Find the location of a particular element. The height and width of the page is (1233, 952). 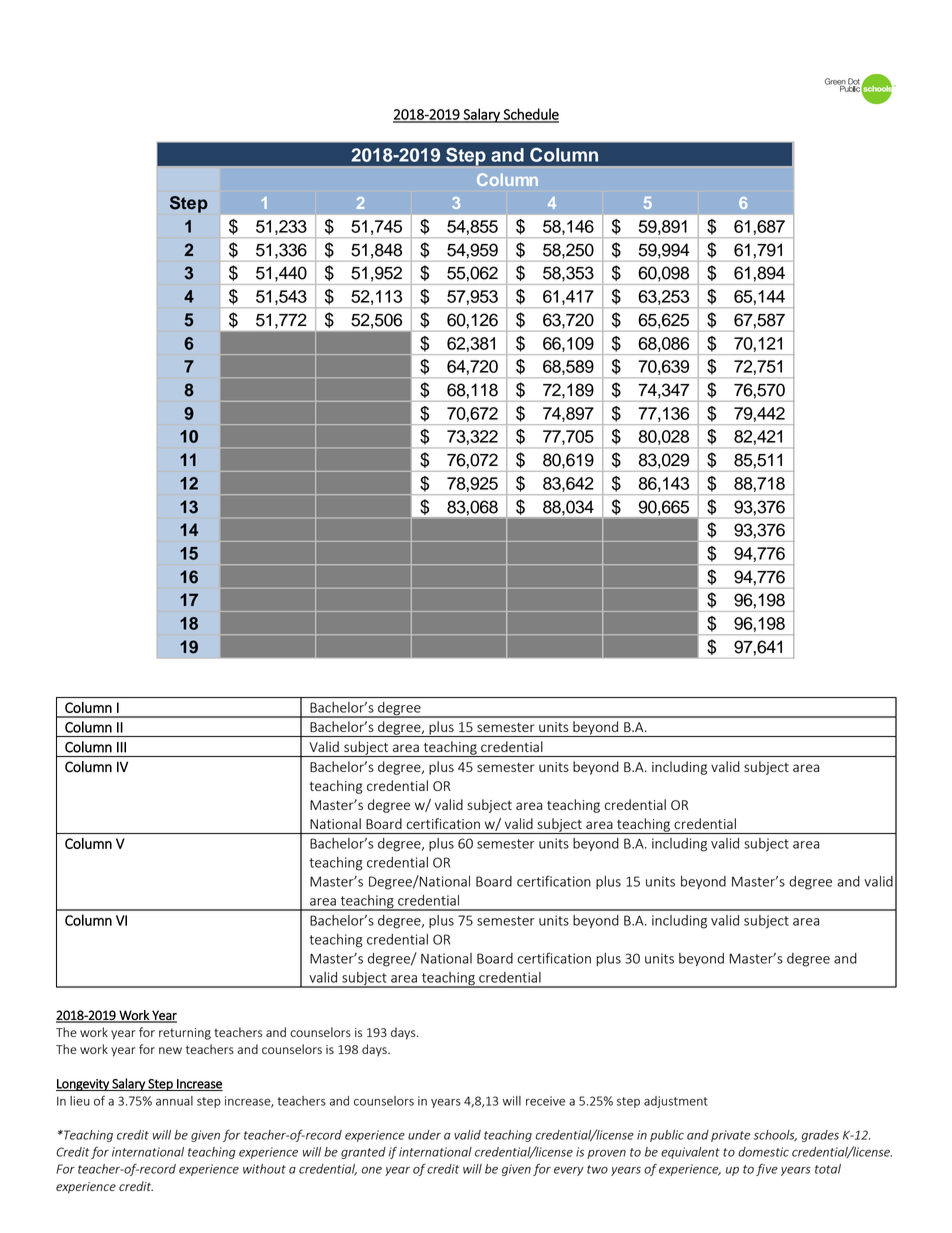

private is located at coordinates (731, 1136).
